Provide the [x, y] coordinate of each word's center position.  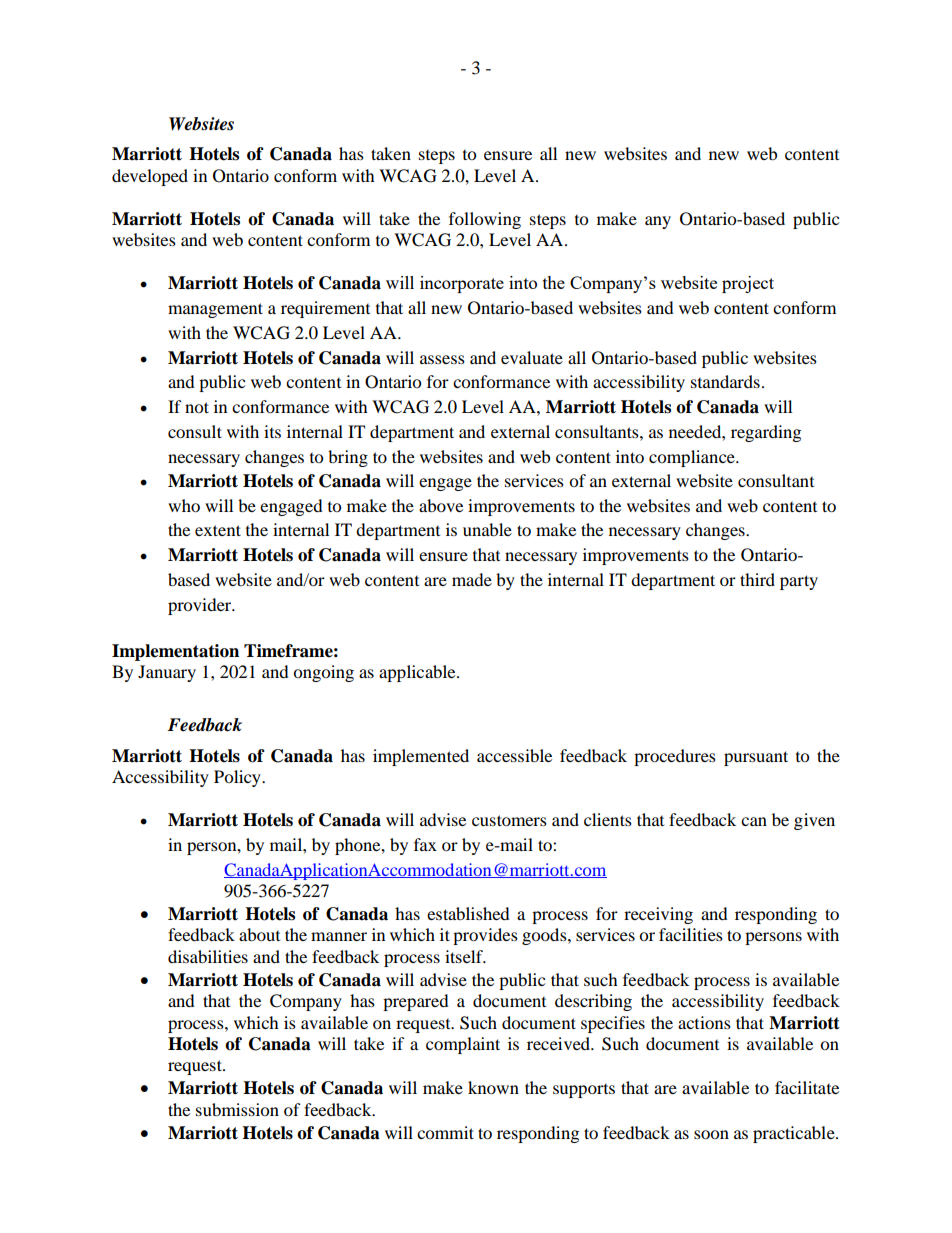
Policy [238, 778]
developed [150, 177]
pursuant [756, 758]
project [748, 284]
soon [711, 1134]
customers [509, 820]
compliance [693, 458]
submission [237, 1109]
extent [218, 530]
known [493, 1087]
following [485, 220]
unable [487, 529]
